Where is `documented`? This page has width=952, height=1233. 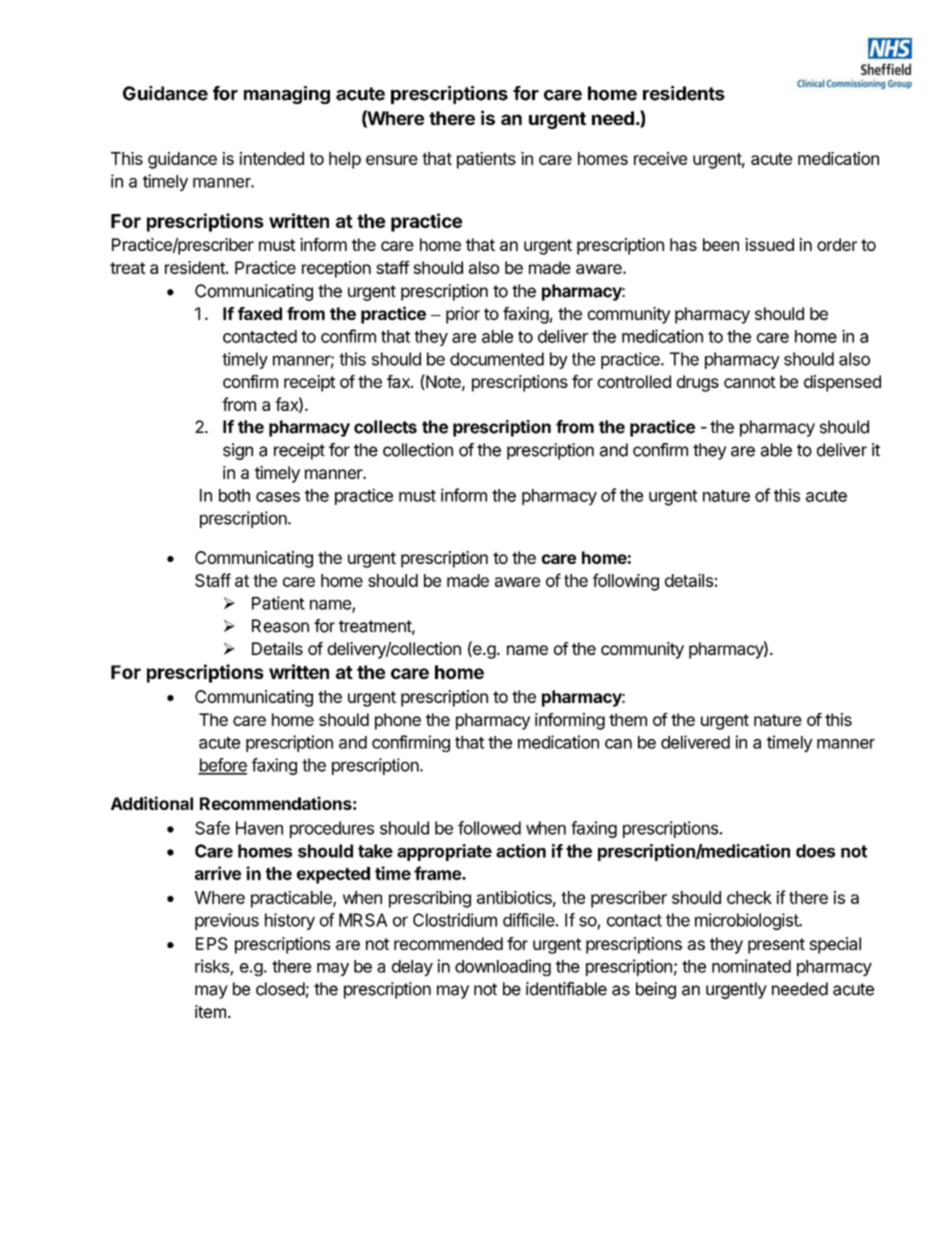 documented is located at coordinates (497, 359).
